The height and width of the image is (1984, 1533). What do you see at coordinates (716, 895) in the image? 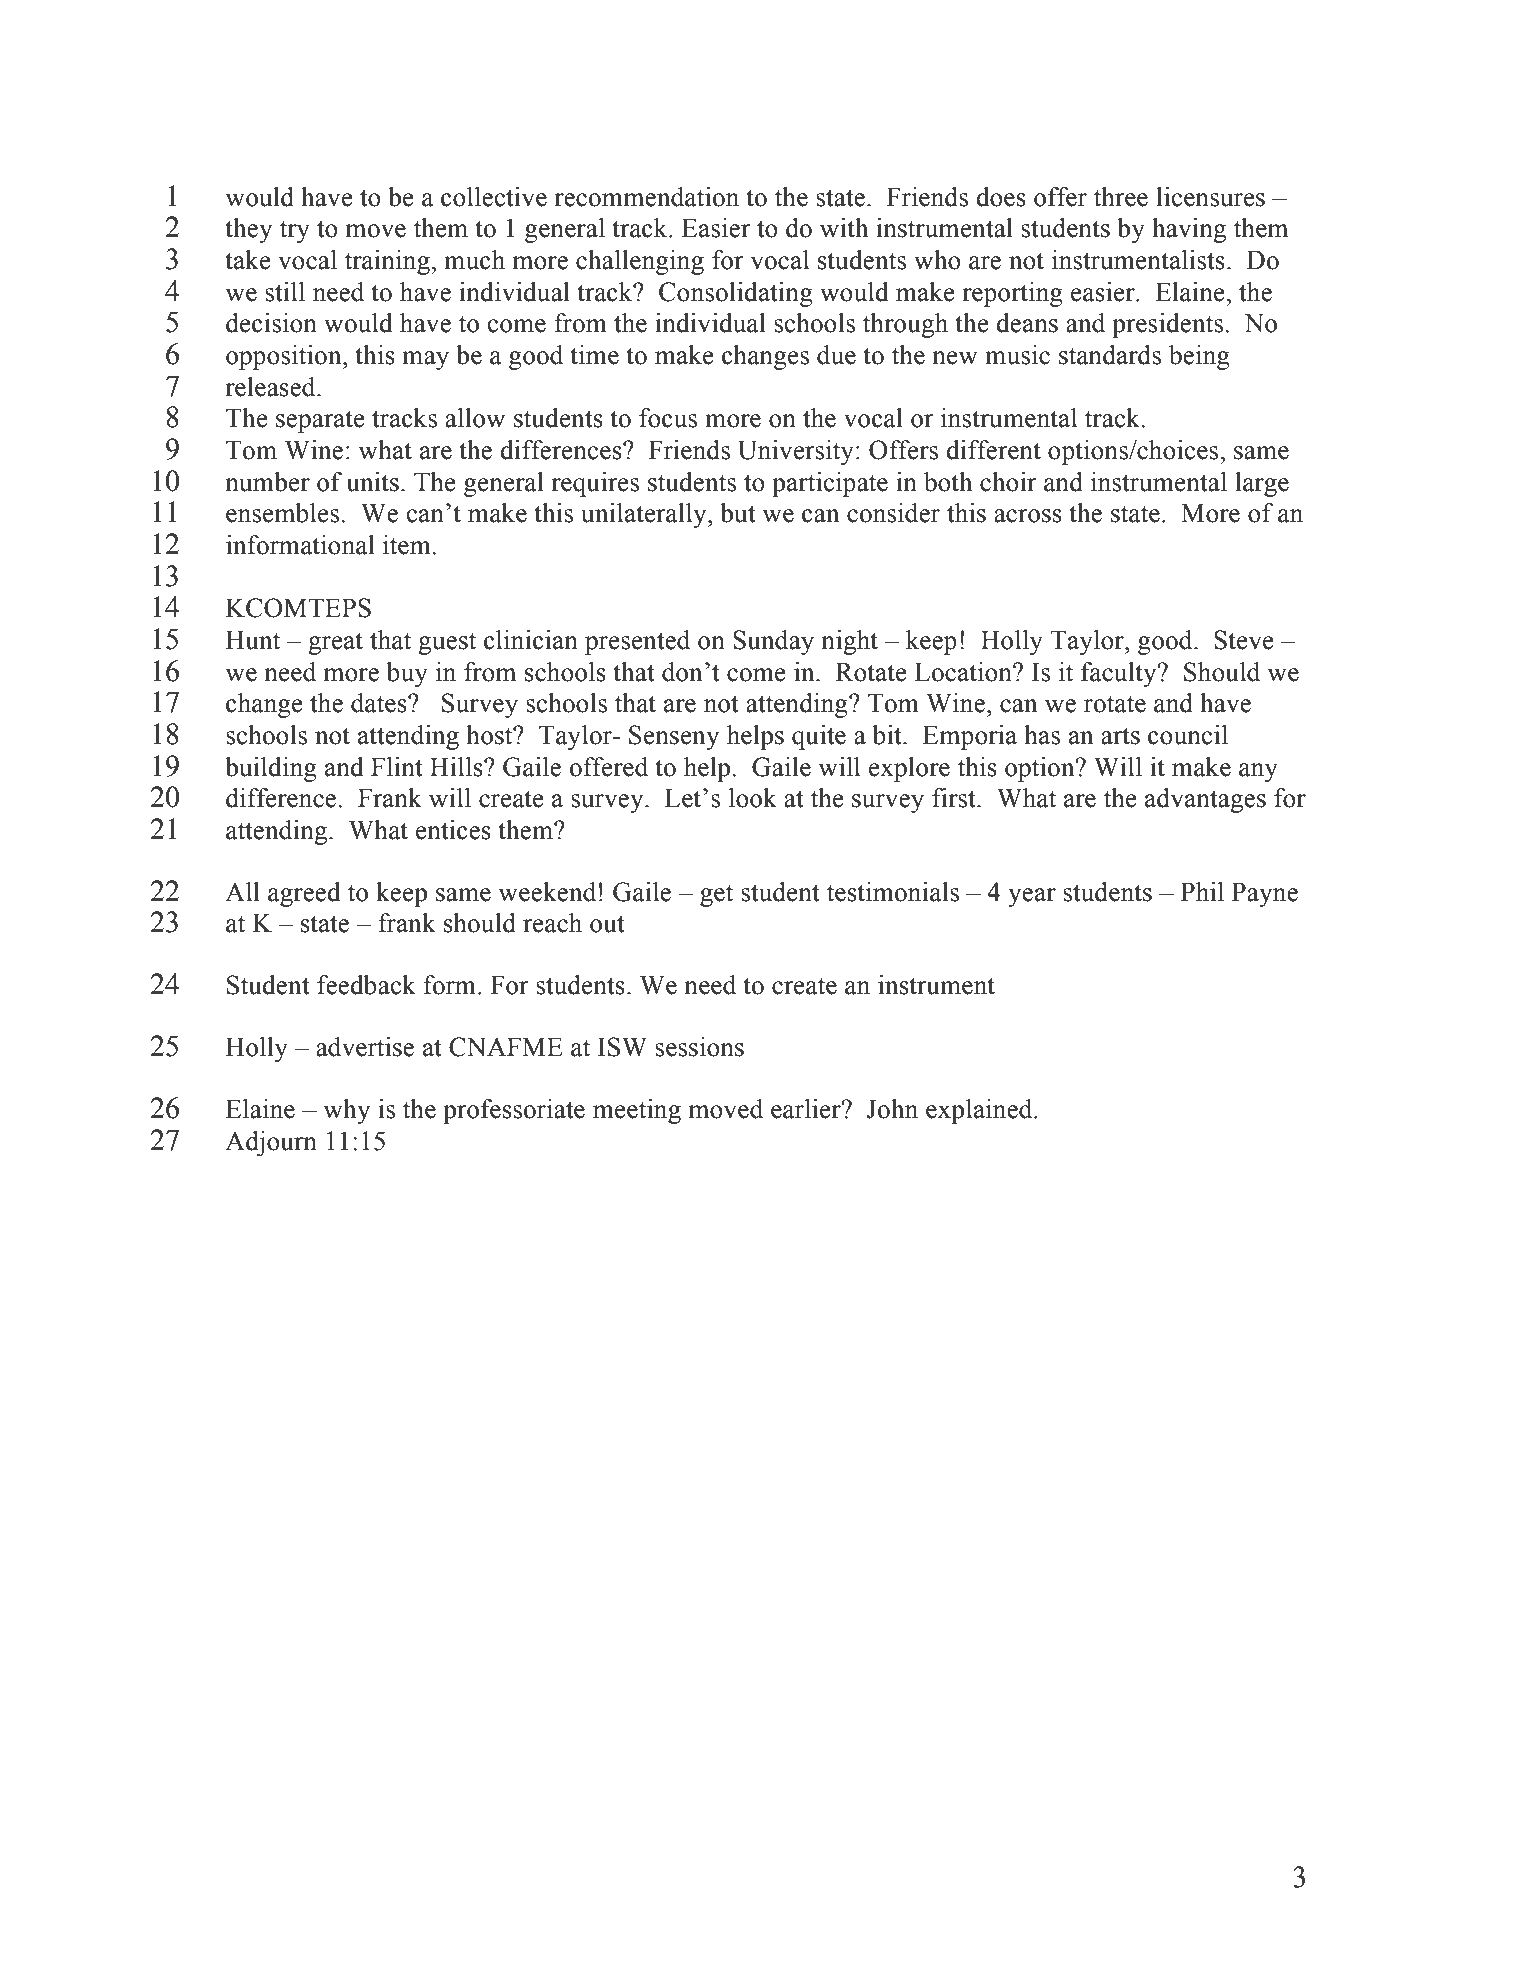
I see `get` at bounding box center [716, 895].
